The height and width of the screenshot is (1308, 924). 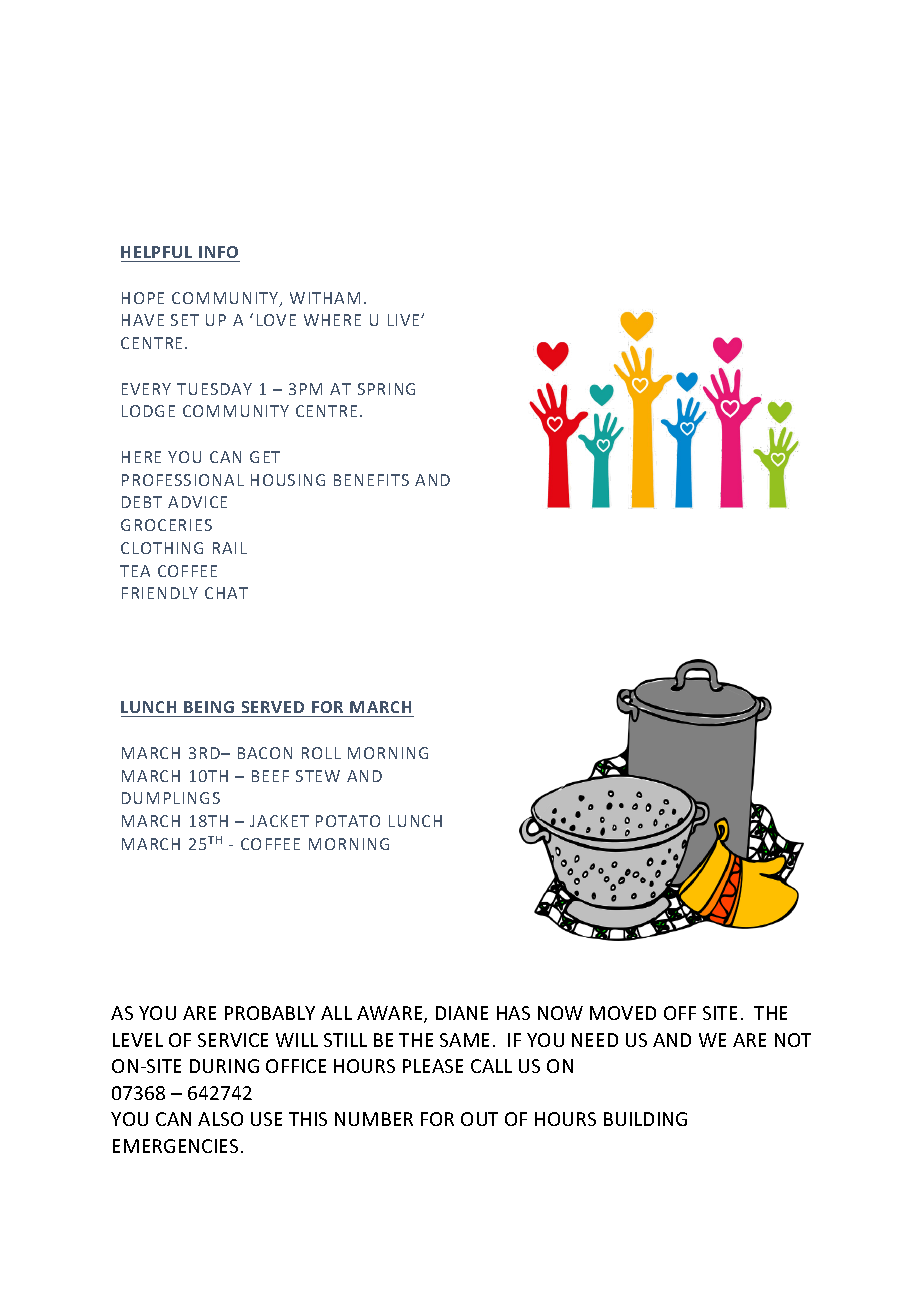 What do you see at coordinates (348, 821) in the screenshot?
I see `POTATO` at bounding box center [348, 821].
